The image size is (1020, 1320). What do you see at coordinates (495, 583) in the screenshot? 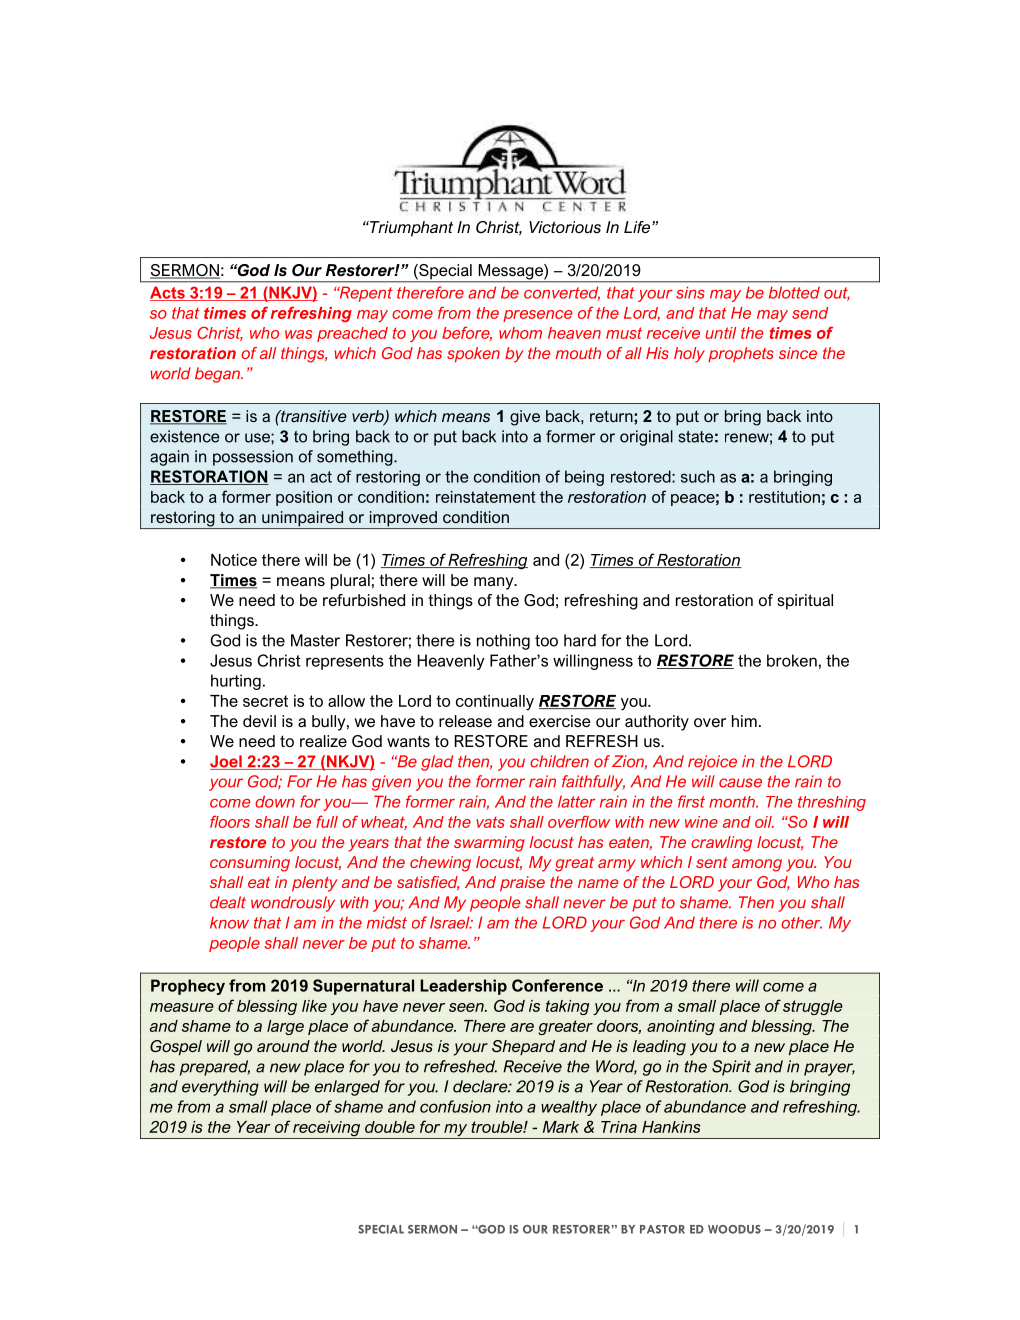
I see `many` at bounding box center [495, 583].
